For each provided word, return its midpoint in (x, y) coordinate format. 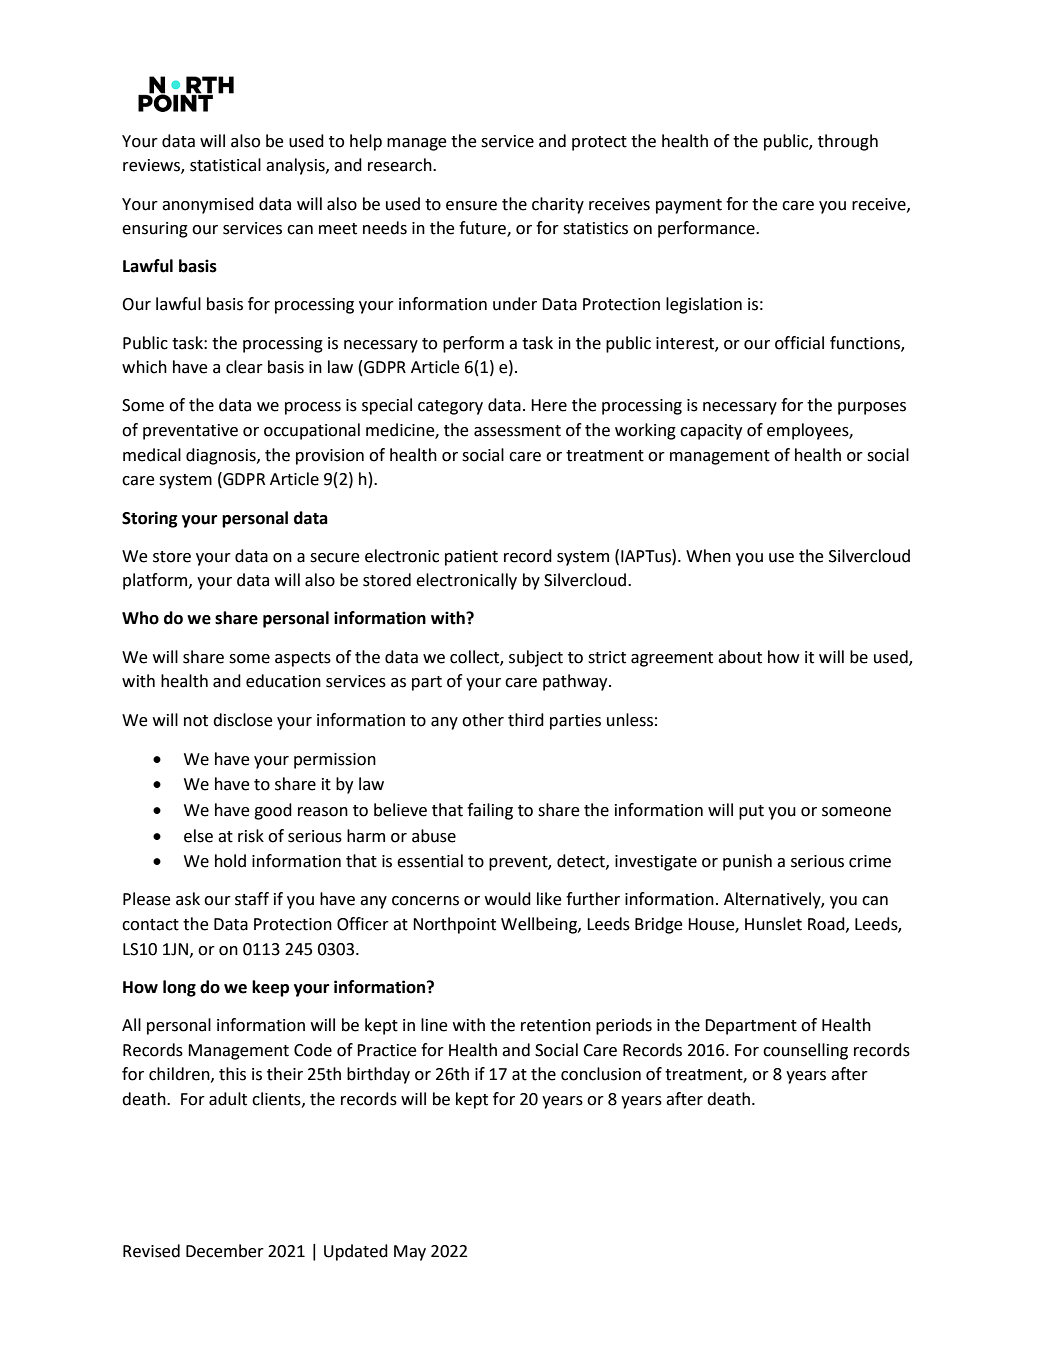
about (740, 657)
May (410, 1253)
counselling (805, 1051)
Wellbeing (540, 925)
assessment (517, 431)
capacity (711, 432)
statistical (225, 165)
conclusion (601, 1074)
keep (270, 988)
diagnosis (222, 456)
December (225, 1251)
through (848, 142)
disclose (242, 720)
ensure (471, 206)
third (526, 720)
